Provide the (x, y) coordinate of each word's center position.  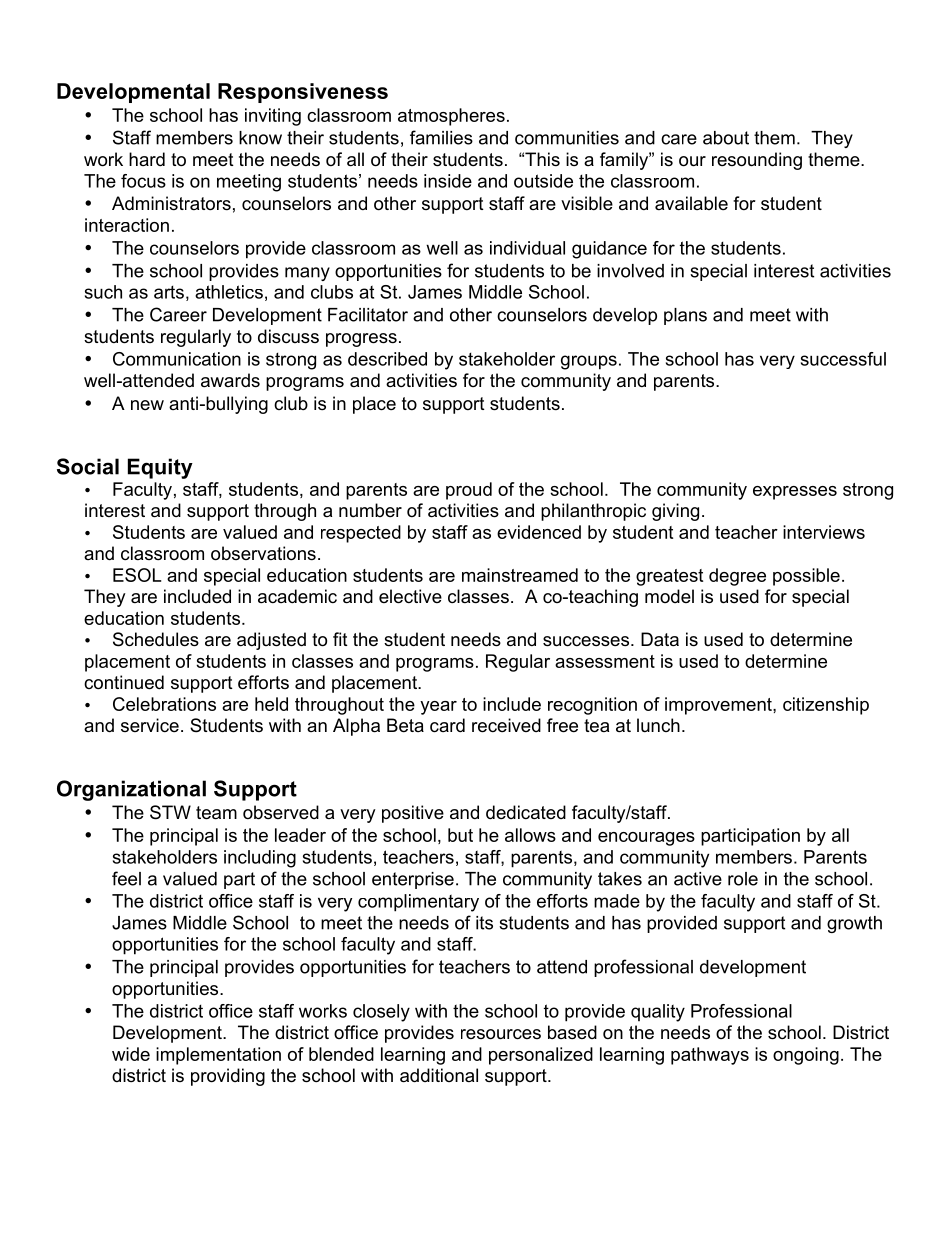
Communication (177, 359)
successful (843, 359)
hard (147, 159)
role (743, 879)
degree (737, 577)
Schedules (156, 639)
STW (170, 812)
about (726, 138)
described (387, 359)
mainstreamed (520, 575)
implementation (218, 1056)
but (460, 835)
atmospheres (451, 117)
